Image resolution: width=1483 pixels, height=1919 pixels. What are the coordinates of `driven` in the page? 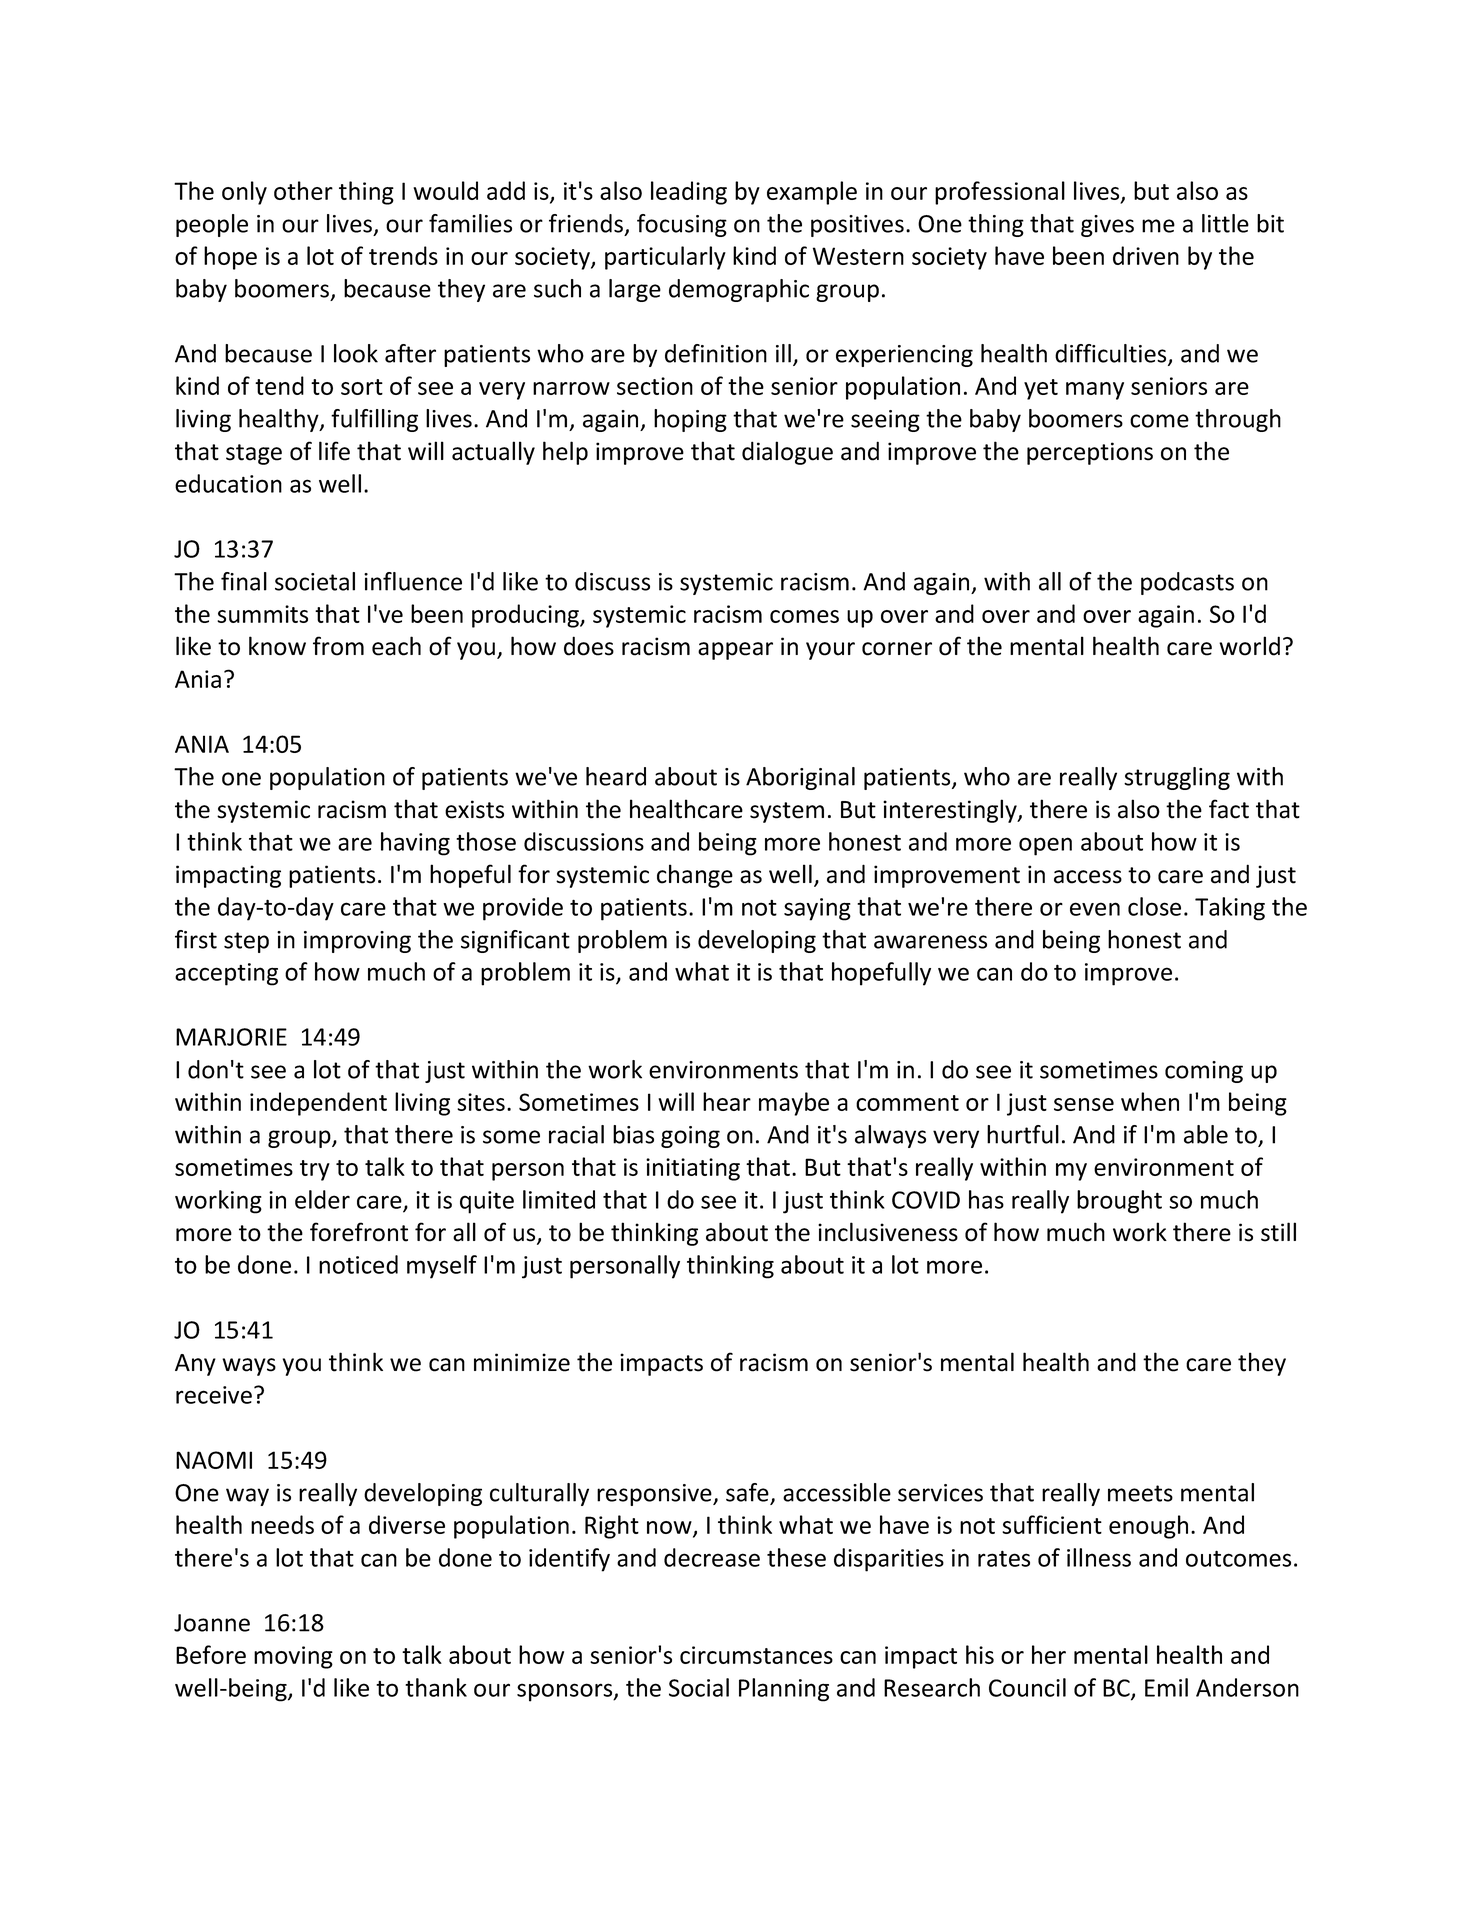 It's located at (1146, 255).
